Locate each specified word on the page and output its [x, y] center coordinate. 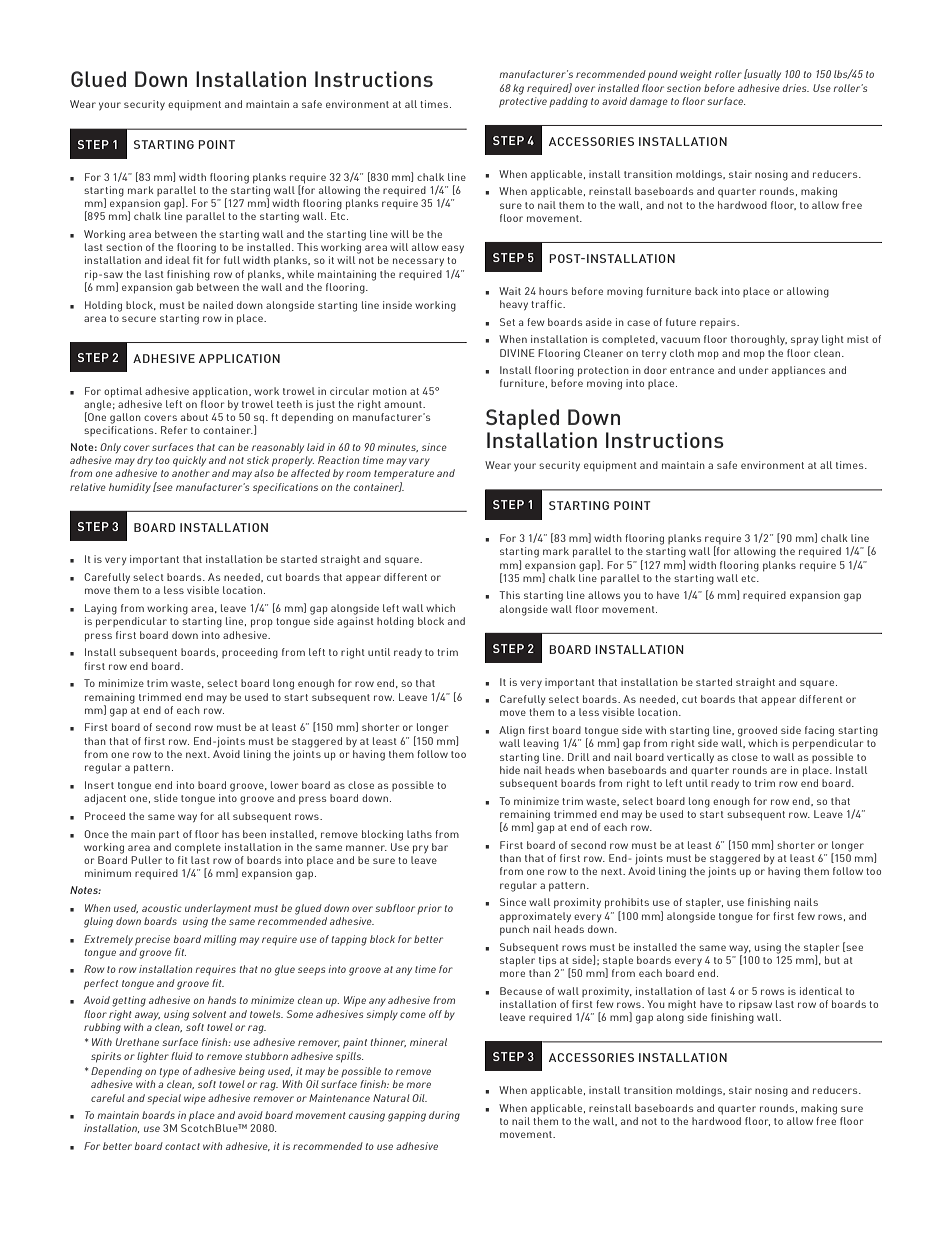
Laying [101, 609]
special [164, 1099]
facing [819, 731]
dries [796, 88]
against [355, 622]
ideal [178, 260]
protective [523, 102]
